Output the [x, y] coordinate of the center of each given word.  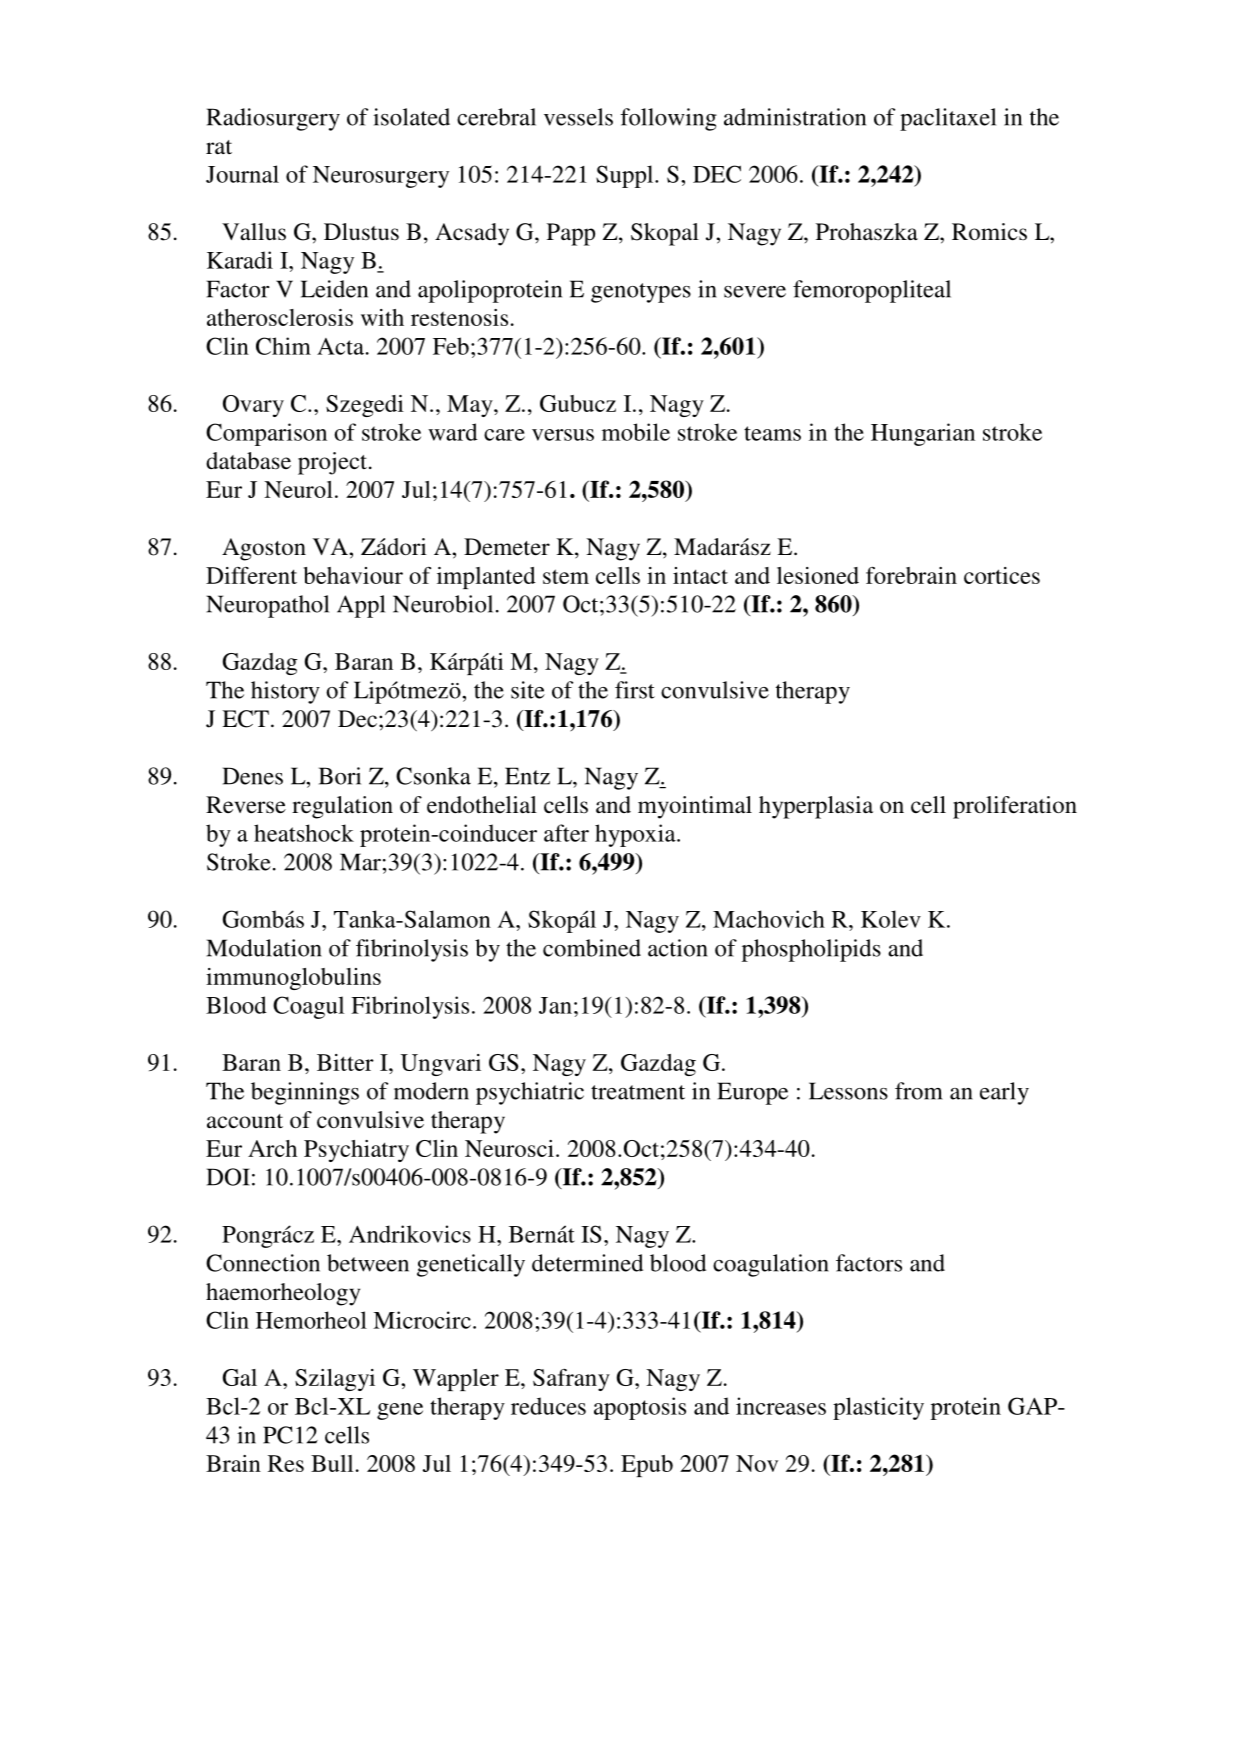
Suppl [626, 176]
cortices [1002, 575]
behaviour [353, 575]
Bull [332, 1463]
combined [592, 948]
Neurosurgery [381, 177]
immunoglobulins [293, 979]
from [919, 1091]
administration [795, 117]
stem [566, 576]
